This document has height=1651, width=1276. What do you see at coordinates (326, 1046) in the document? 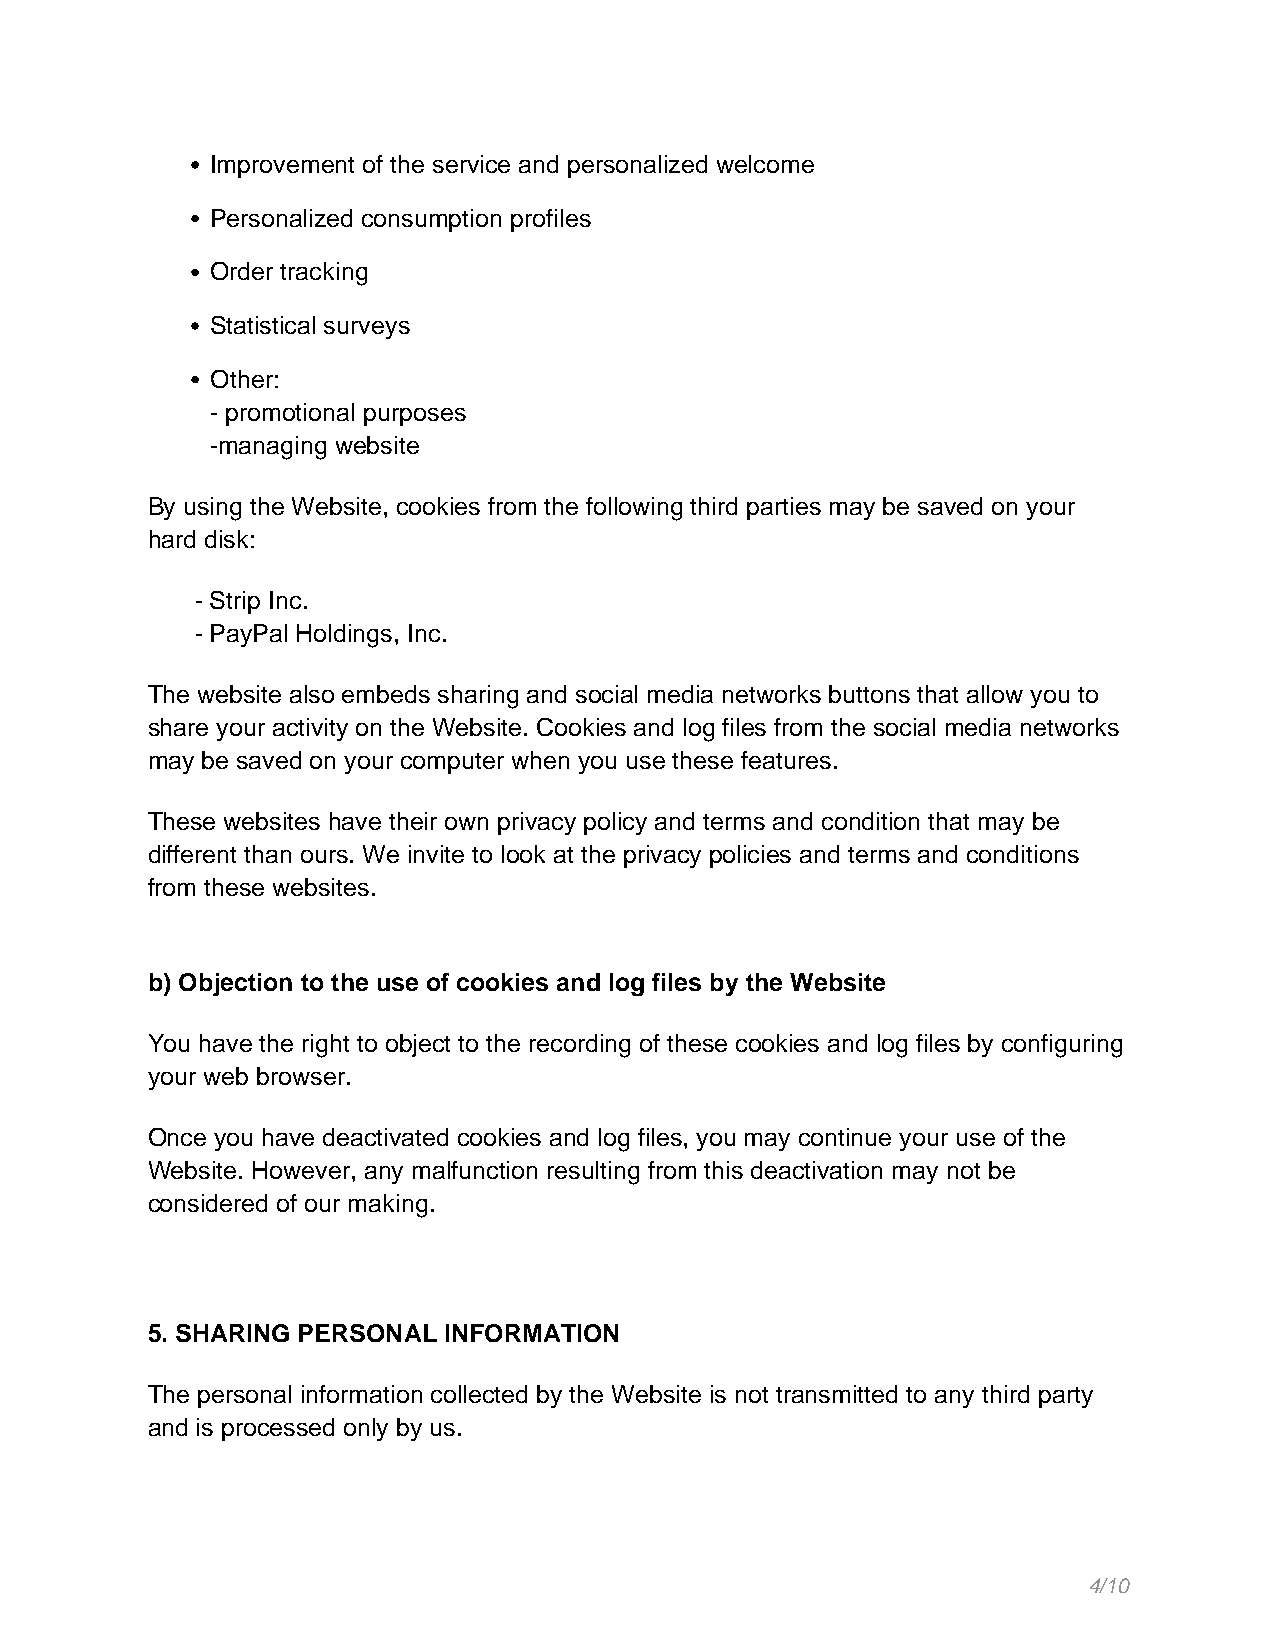
I see `right` at bounding box center [326, 1046].
